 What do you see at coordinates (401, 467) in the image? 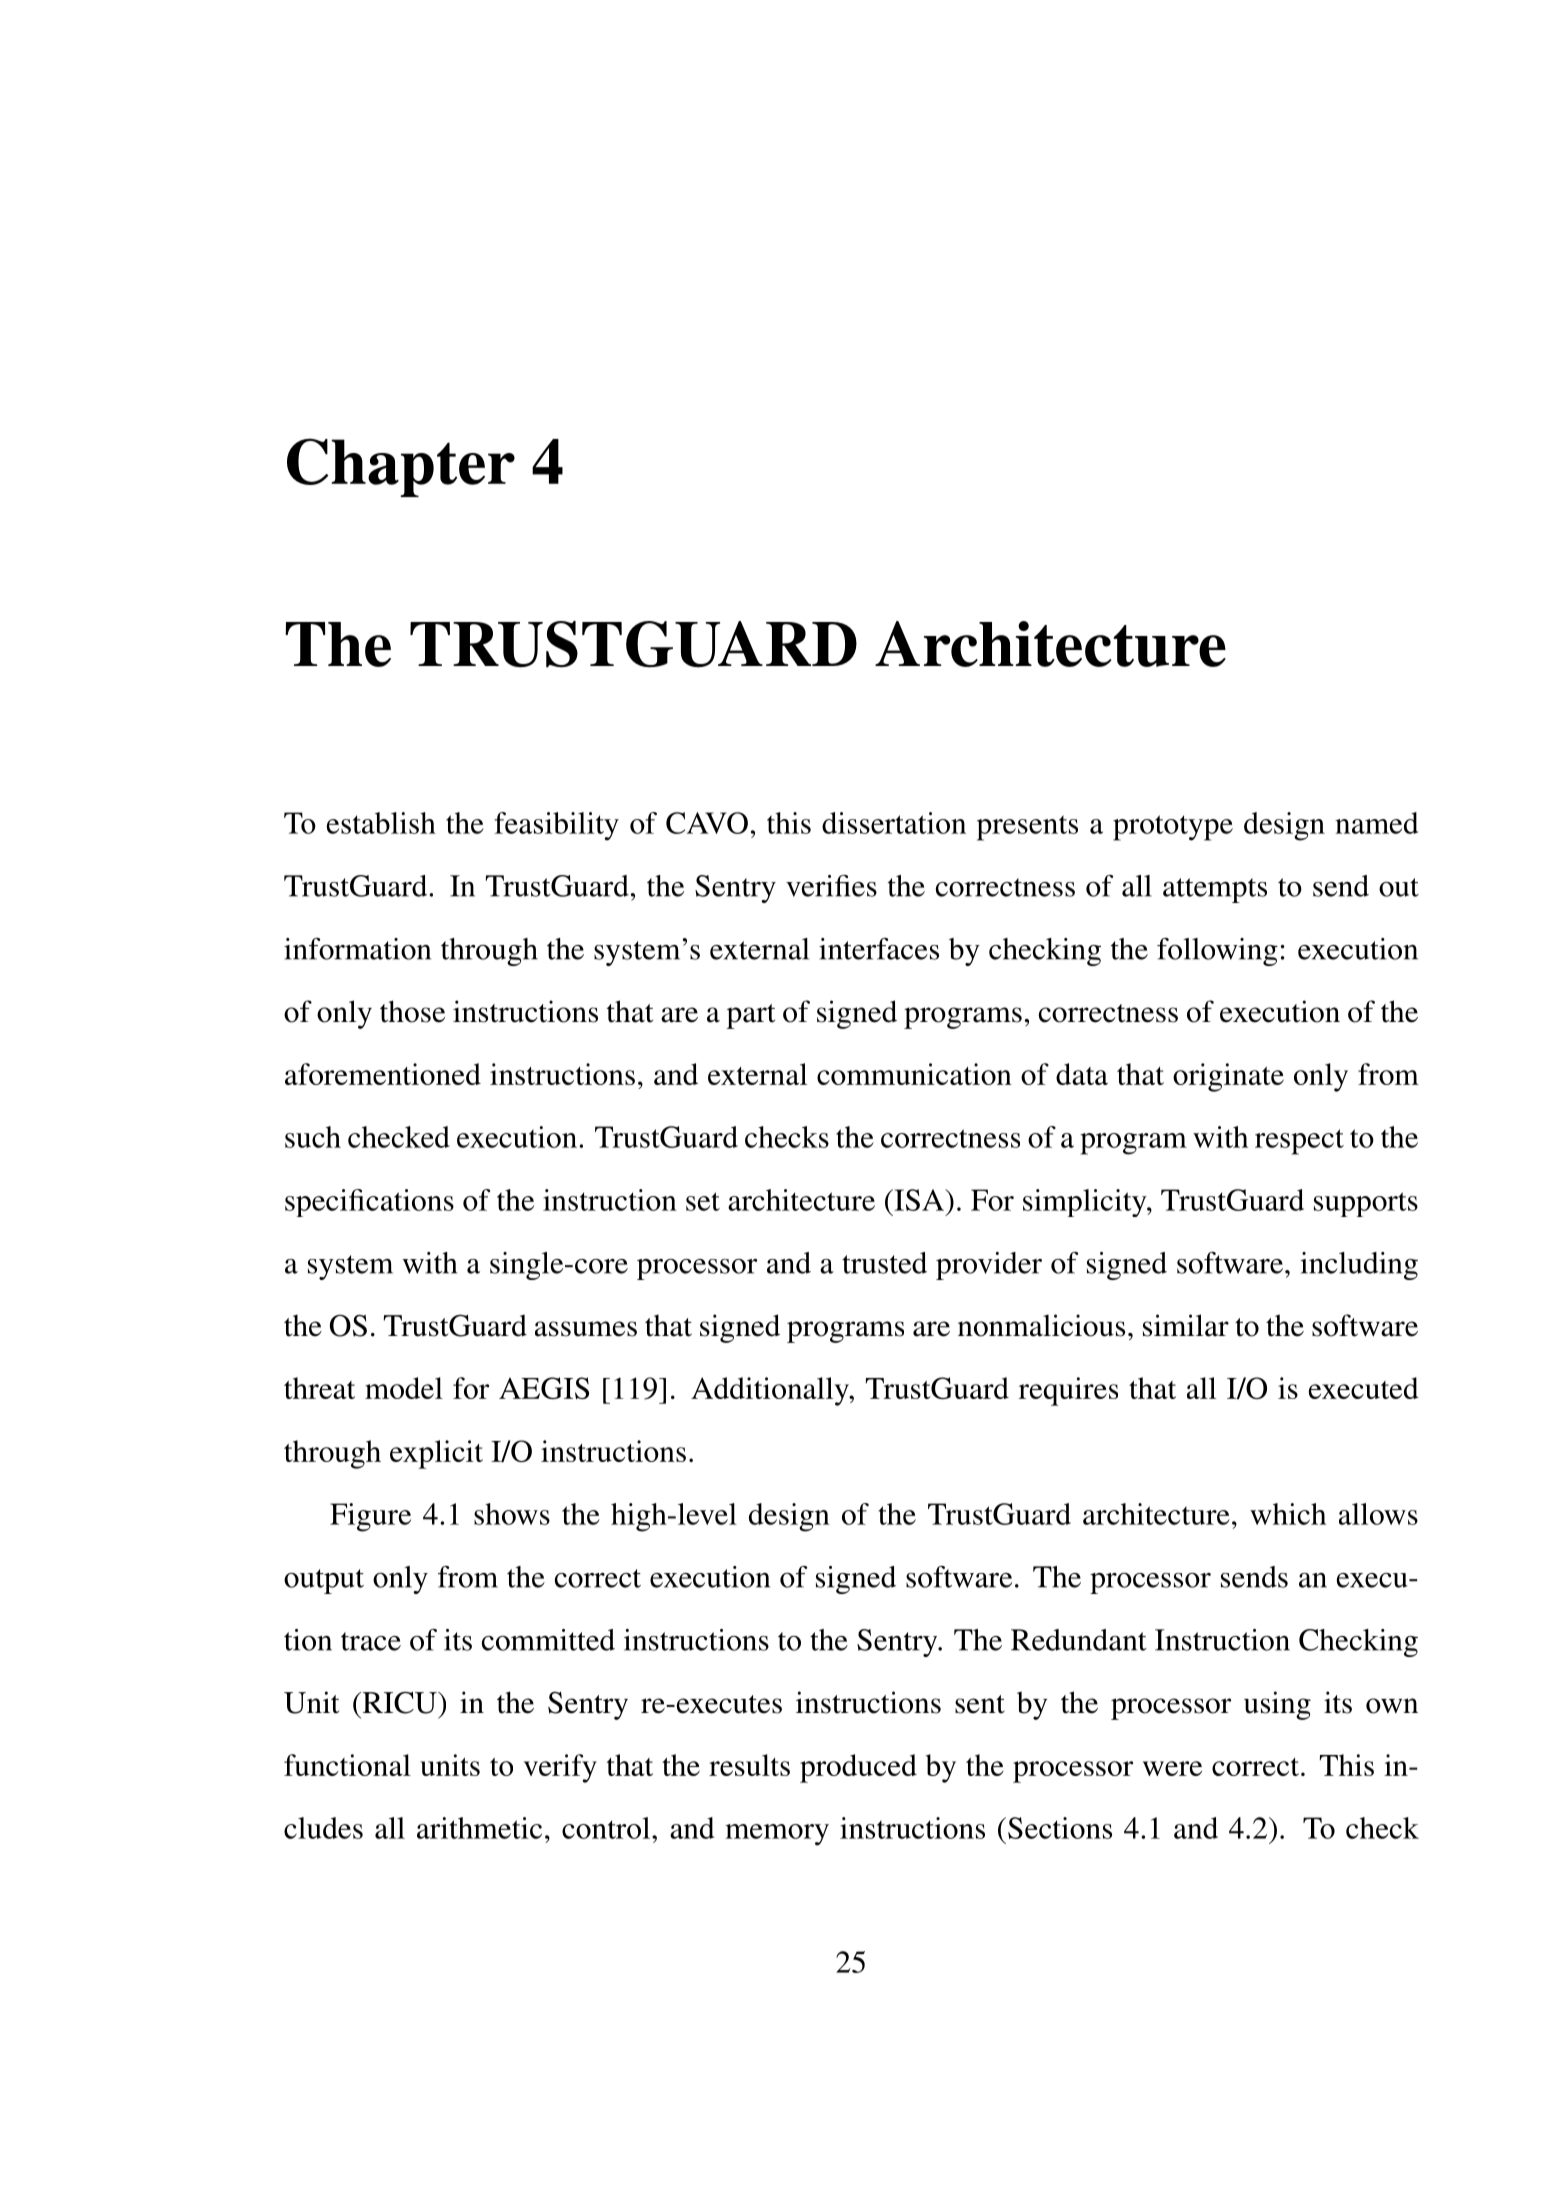
I see `Chapter` at bounding box center [401, 467].
